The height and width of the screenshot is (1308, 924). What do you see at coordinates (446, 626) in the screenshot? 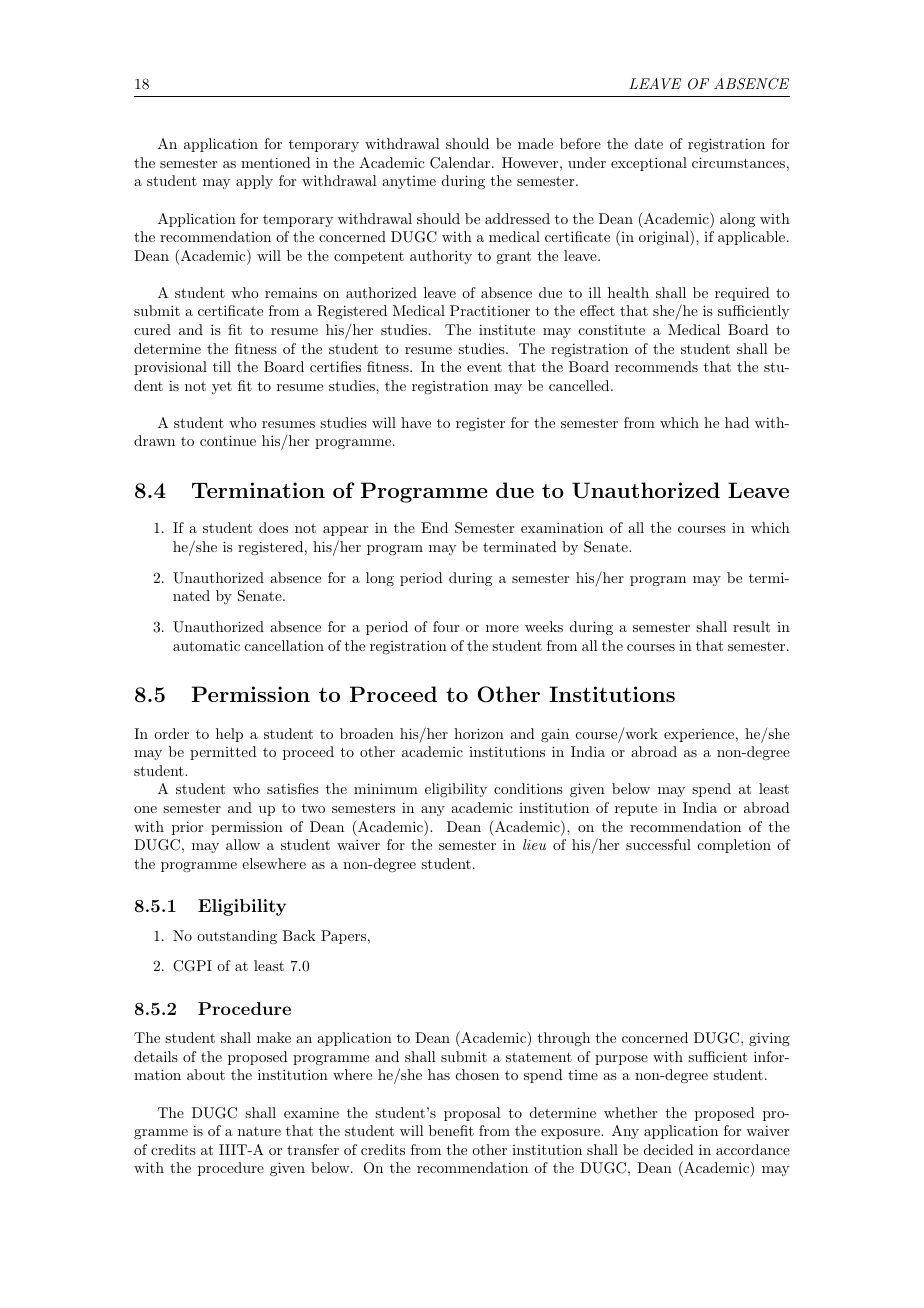
I see `four` at bounding box center [446, 626].
